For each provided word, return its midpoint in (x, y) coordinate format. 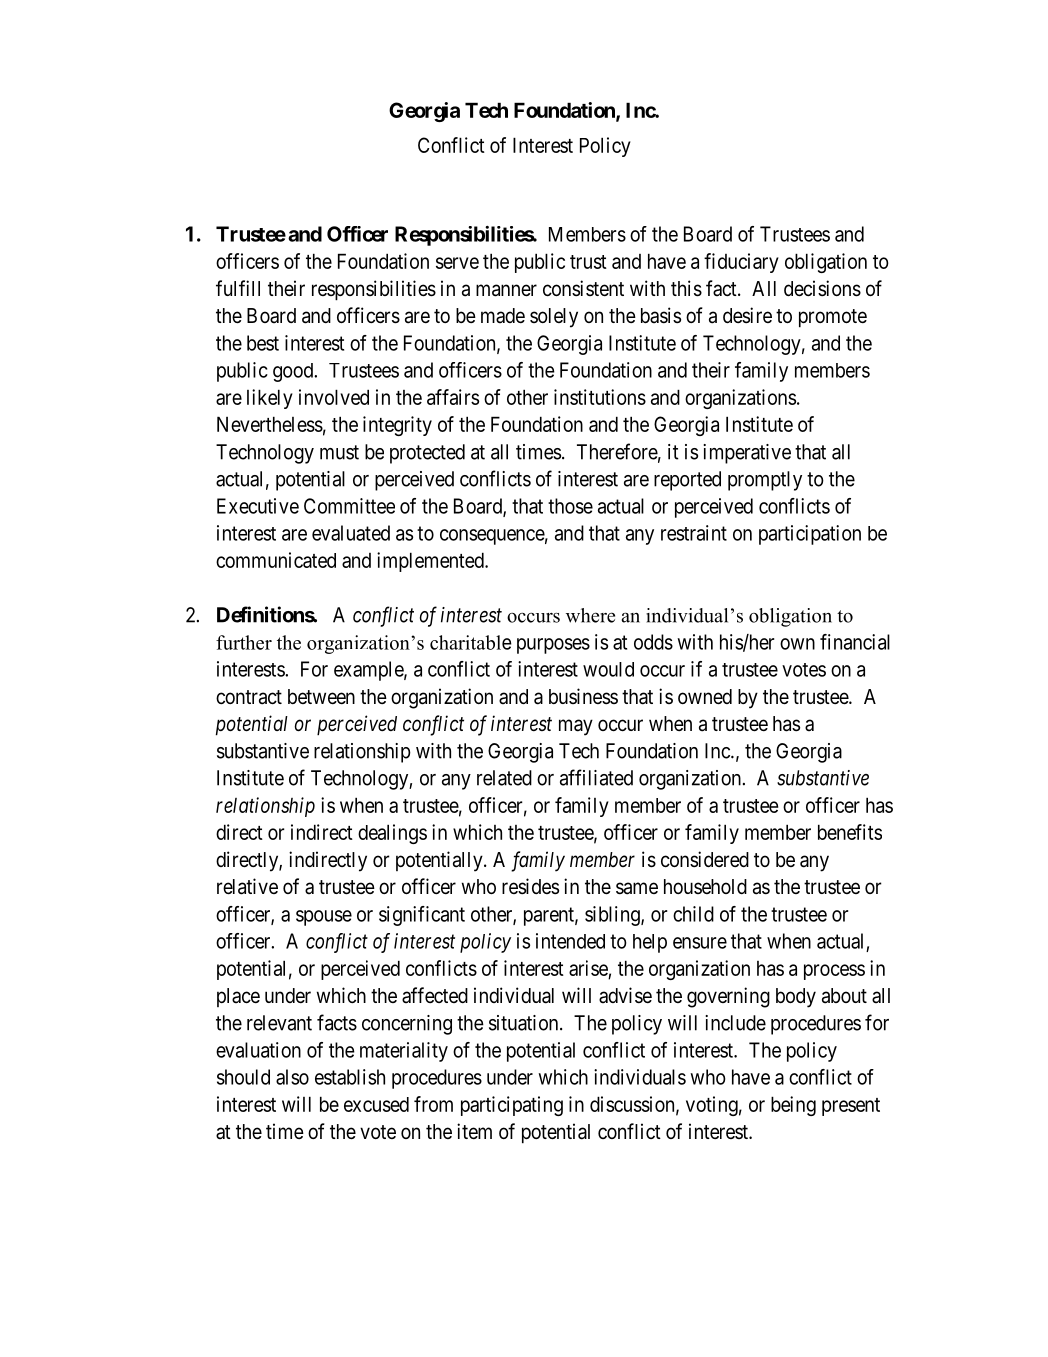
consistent (583, 288)
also (292, 1077)
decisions (822, 288)
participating (512, 1106)
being (793, 1106)
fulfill (238, 288)
